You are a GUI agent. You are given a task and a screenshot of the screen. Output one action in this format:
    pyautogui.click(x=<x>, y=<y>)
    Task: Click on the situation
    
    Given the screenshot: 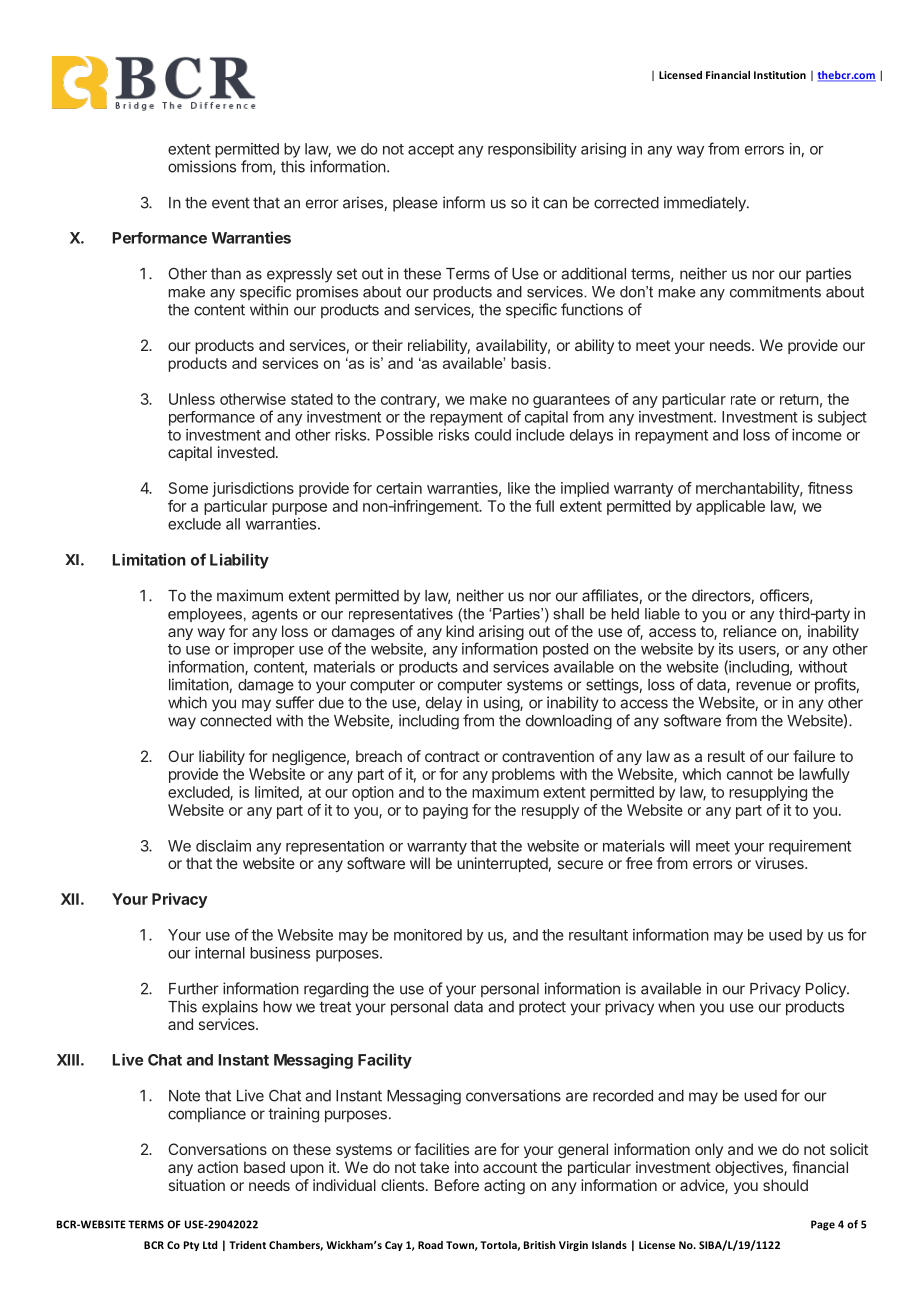 What is the action you would take?
    pyautogui.click(x=197, y=1185)
